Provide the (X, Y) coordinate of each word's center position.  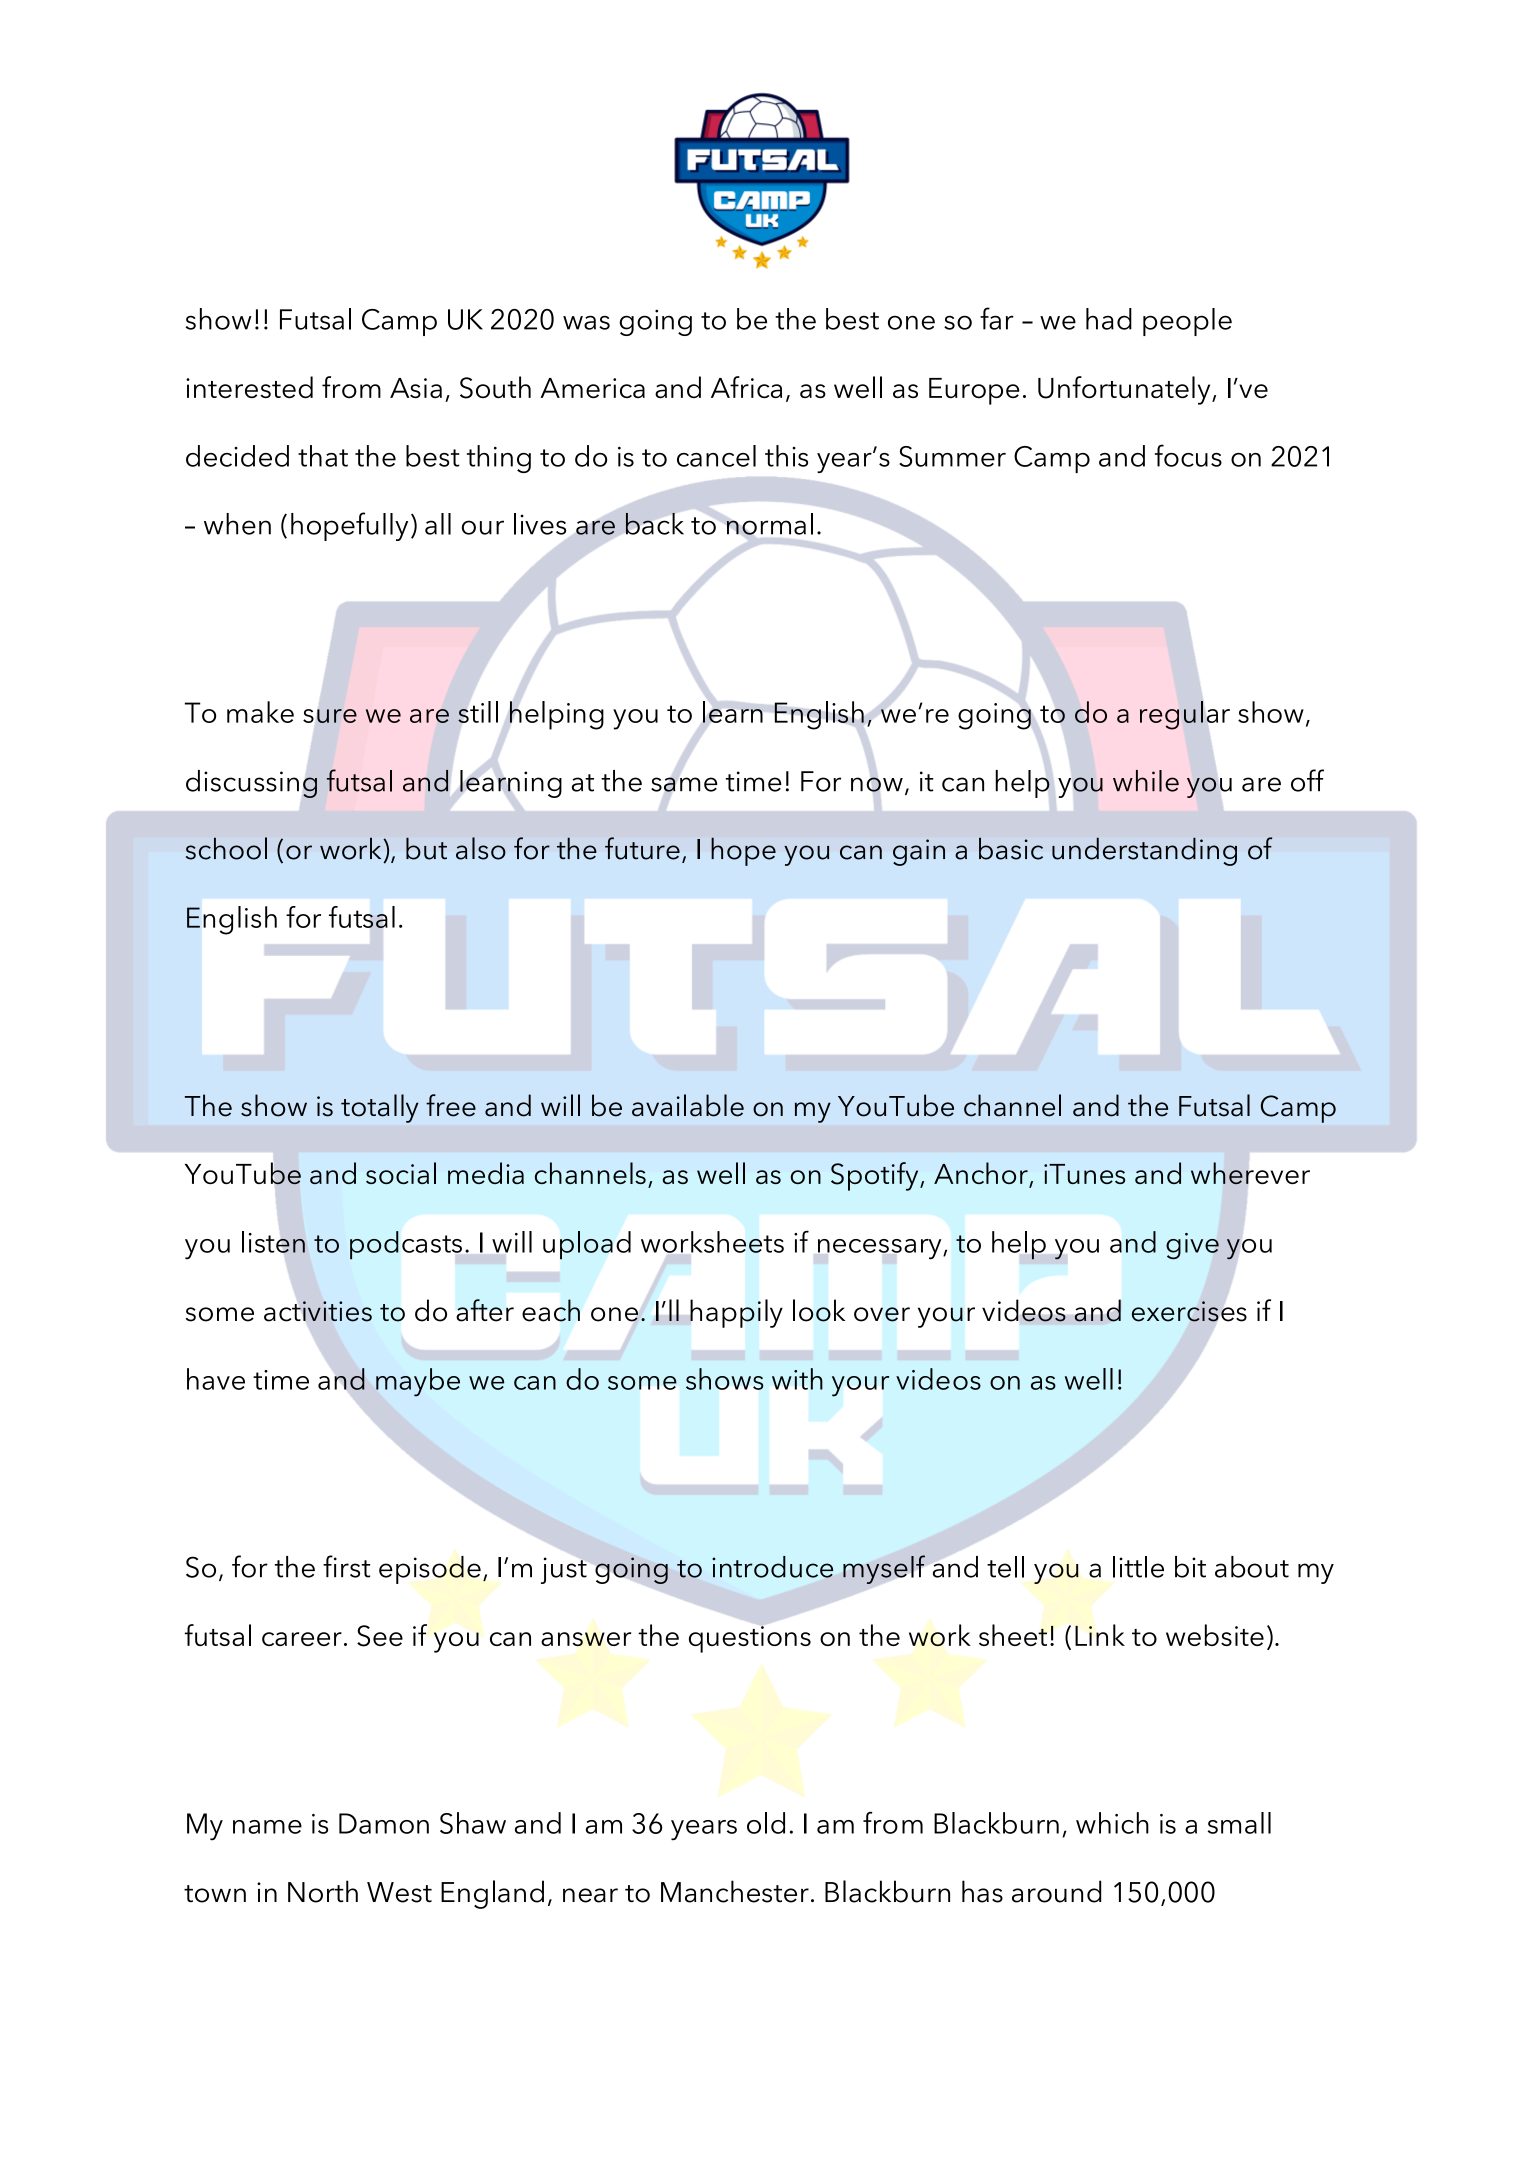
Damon (384, 1823)
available (688, 1105)
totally (380, 1108)
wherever (1250, 1173)
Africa (746, 387)
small (1239, 1823)
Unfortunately (1125, 390)
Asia (416, 388)
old (766, 1823)
